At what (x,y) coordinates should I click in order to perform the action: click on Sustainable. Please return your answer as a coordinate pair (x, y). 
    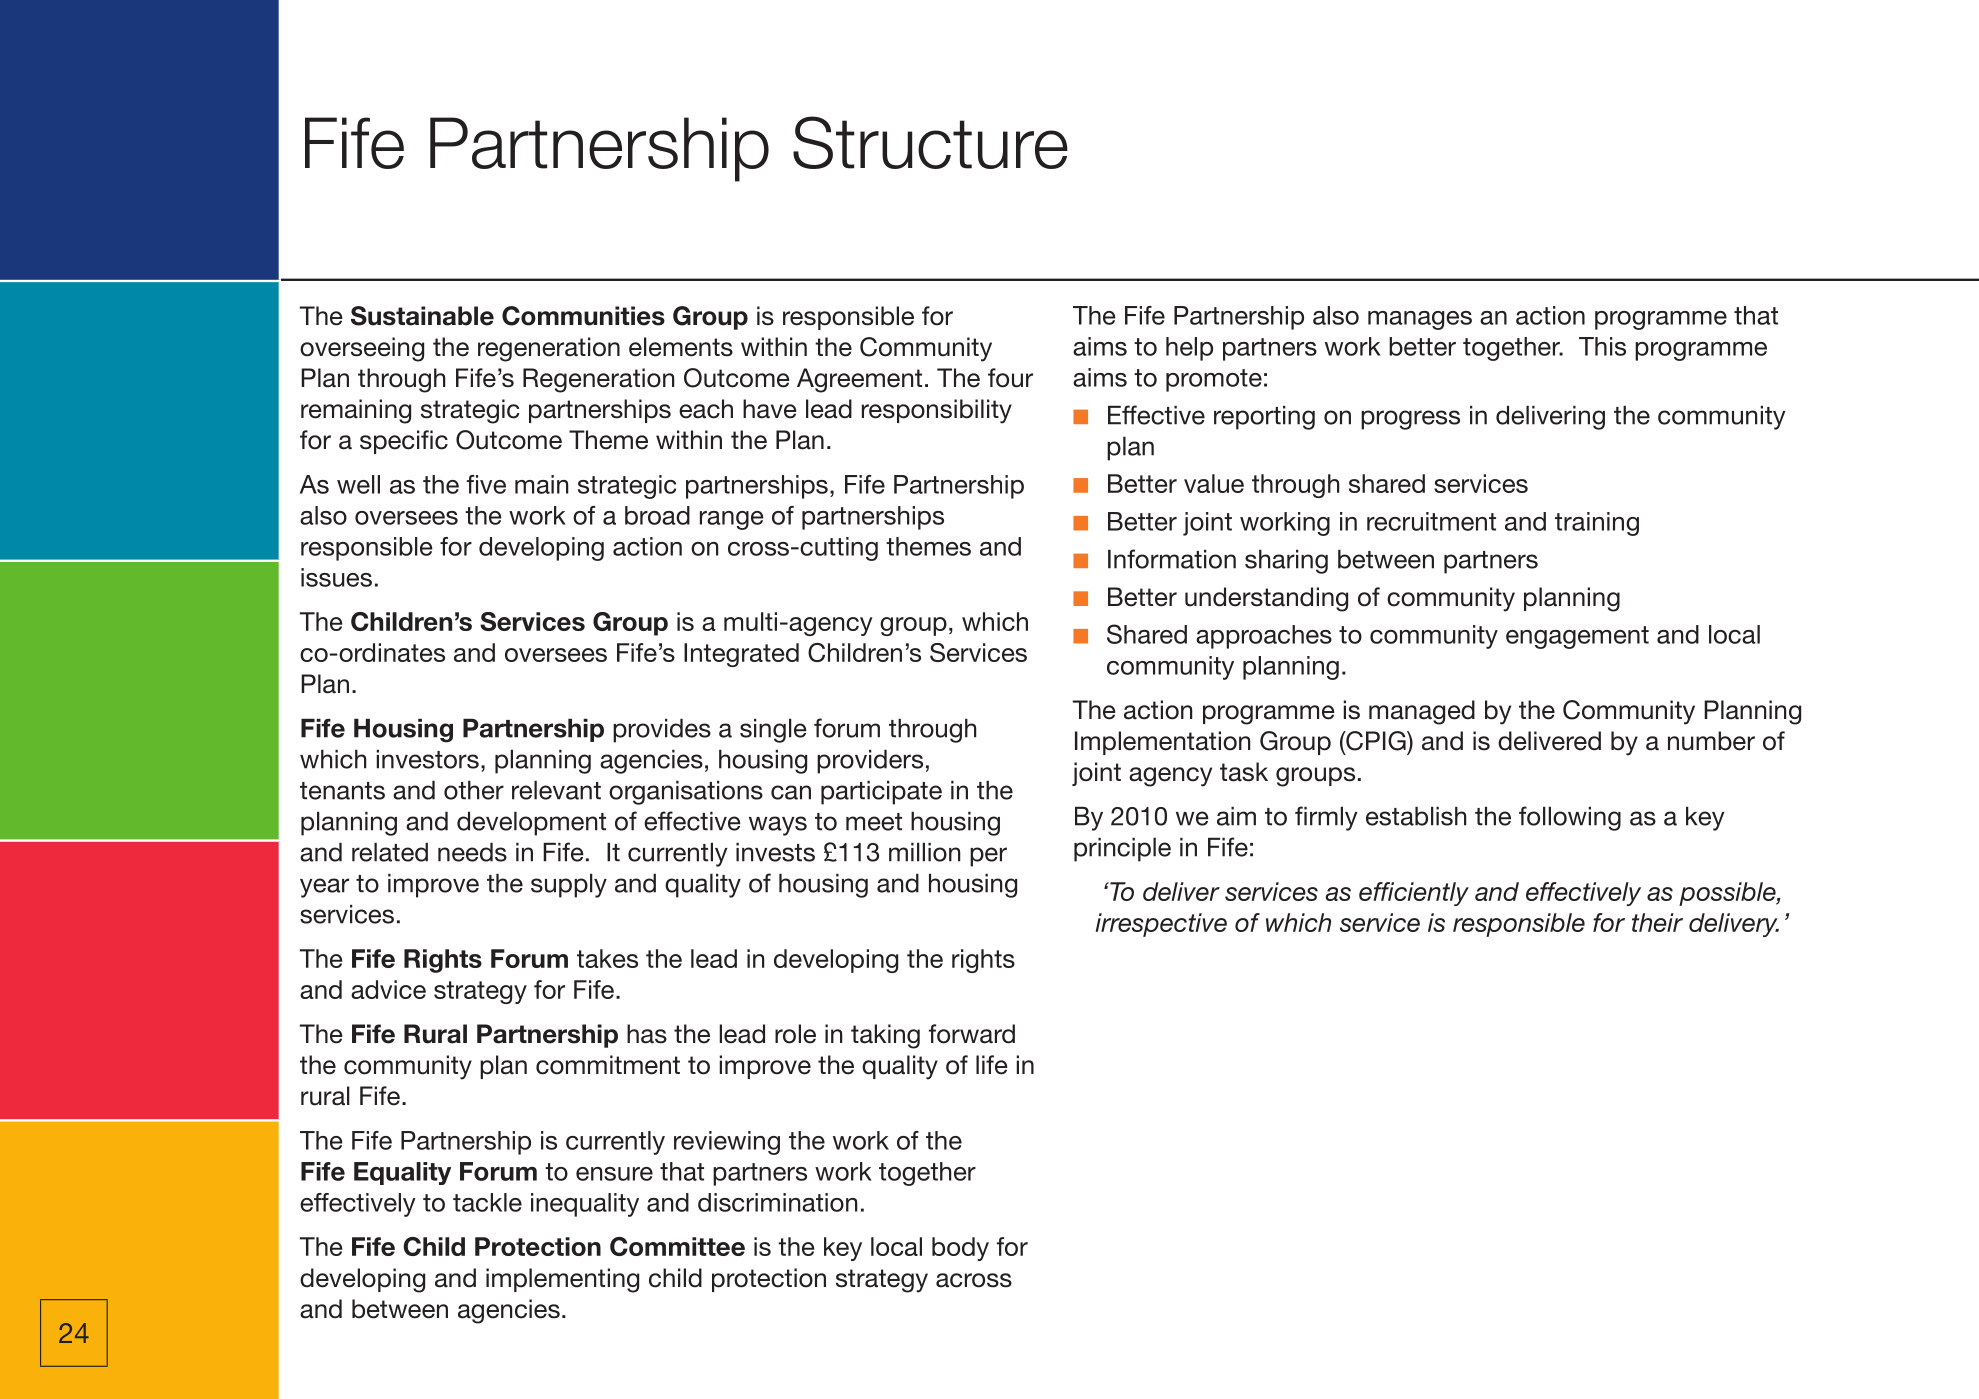
    Looking at the image, I should click on (422, 316).
